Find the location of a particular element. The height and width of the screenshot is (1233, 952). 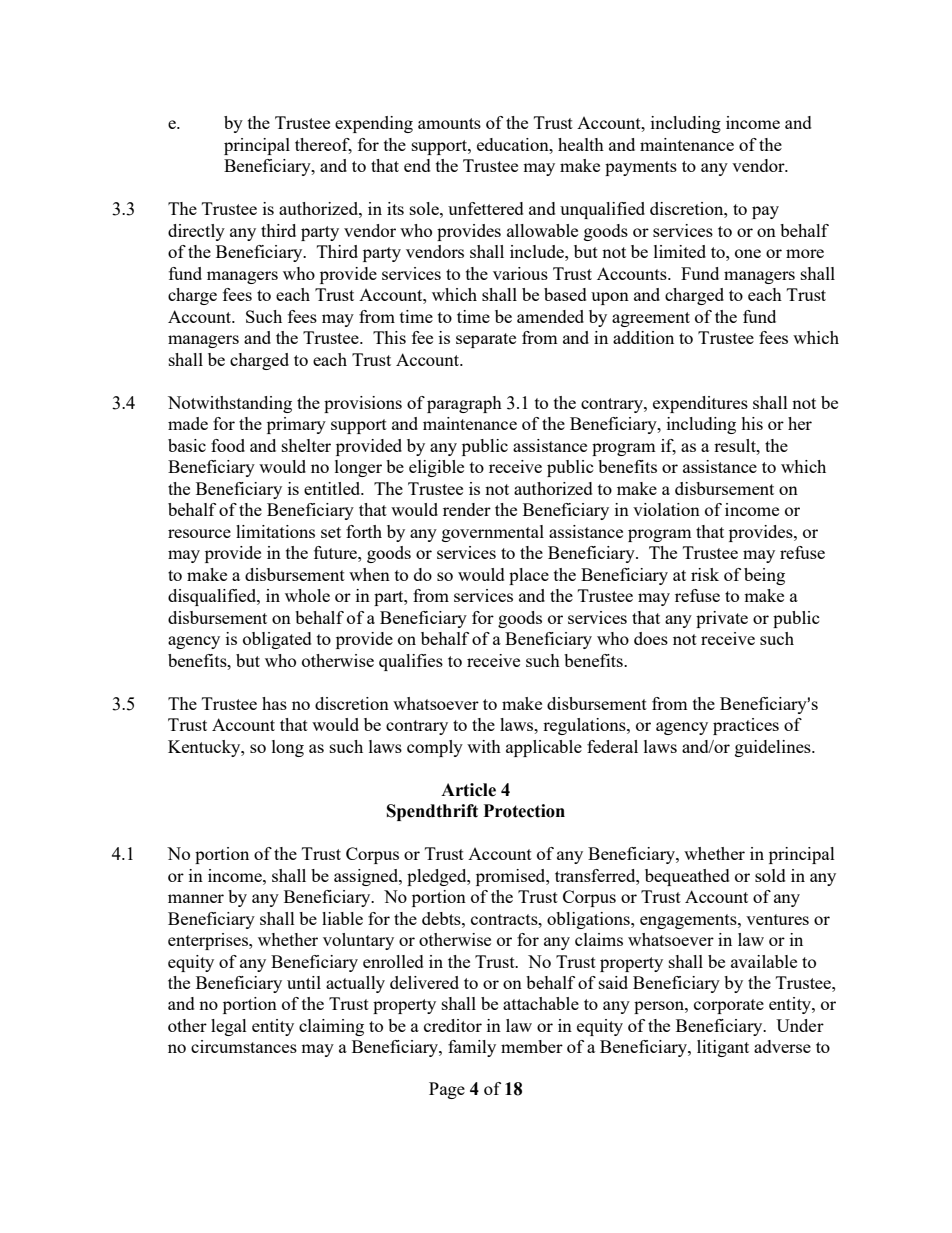

payments is located at coordinates (641, 168).
